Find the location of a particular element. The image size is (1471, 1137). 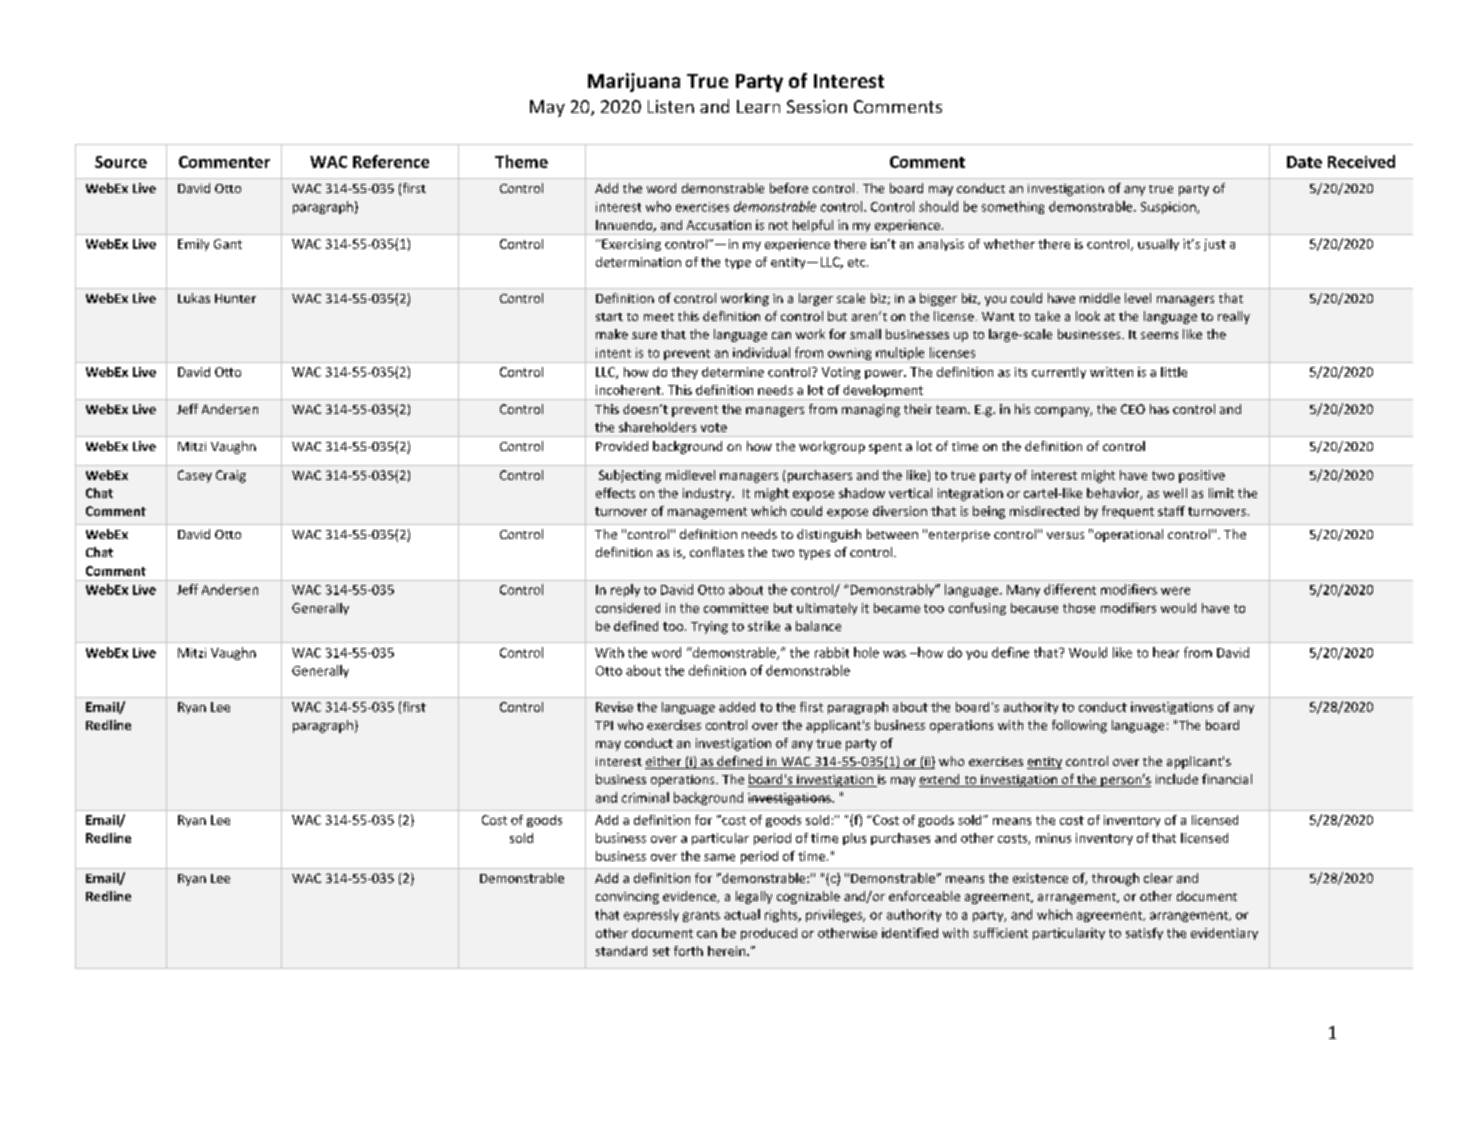

evidentiary is located at coordinates (1224, 934).
